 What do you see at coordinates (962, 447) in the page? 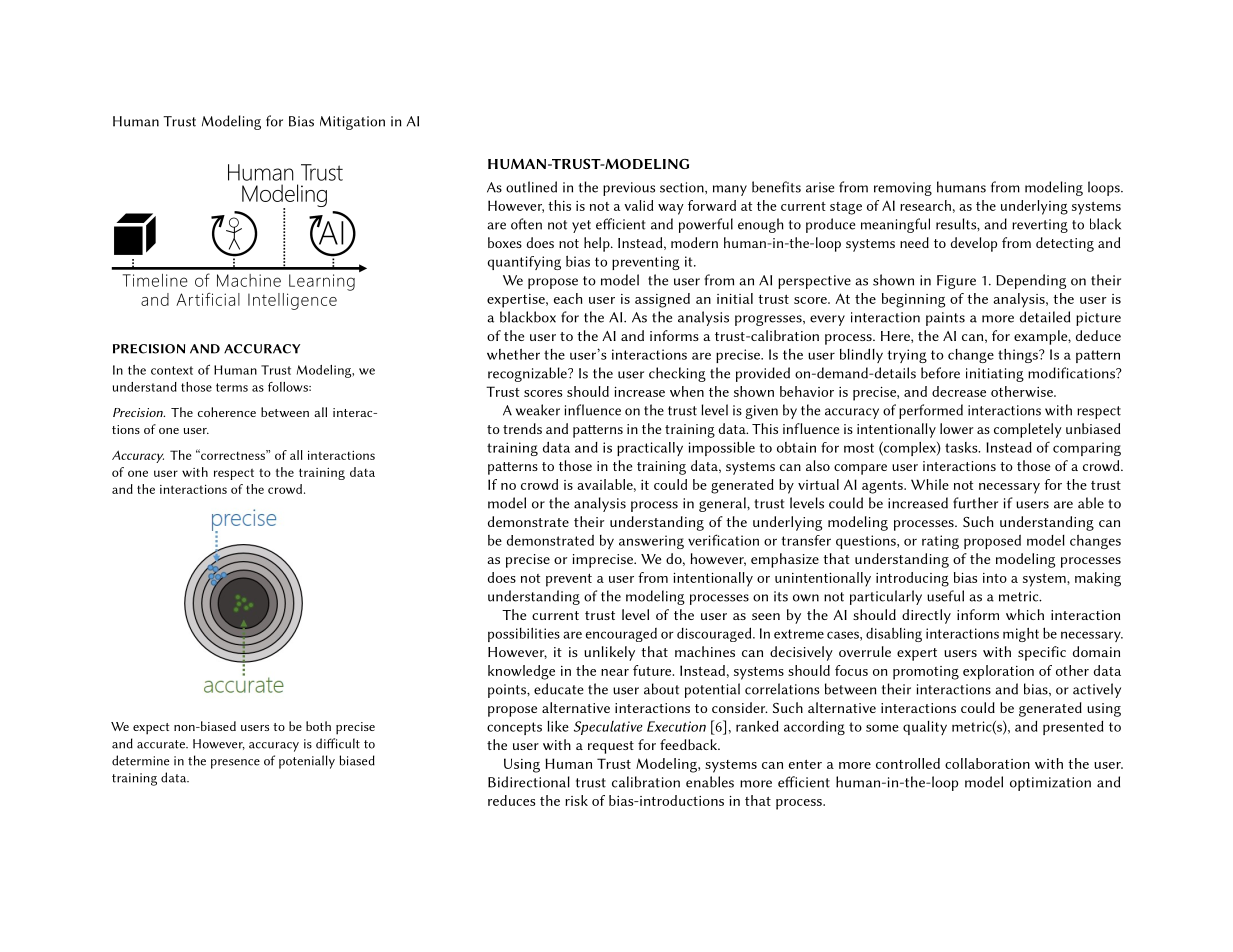
I see `tasks` at bounding box center [962, 447].
